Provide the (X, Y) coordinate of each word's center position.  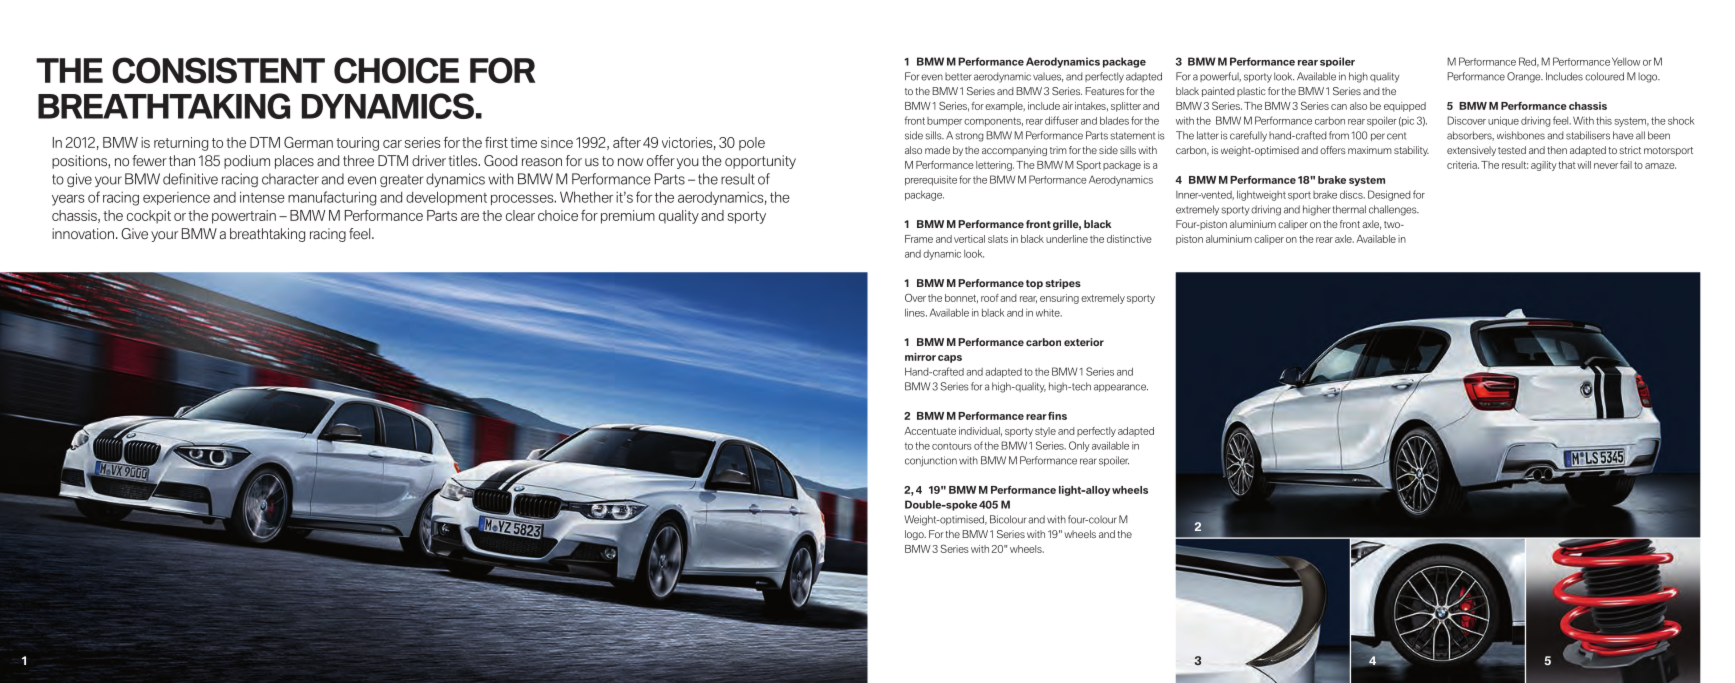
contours (952, 446)
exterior (1084, 342)
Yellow (1626, 61)
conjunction (931, 461)
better (958, 77)
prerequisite (931, 180)
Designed (1389, 195)
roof (990, 298)
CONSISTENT (218, 70)
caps (950, 359)
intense (262, 197)
